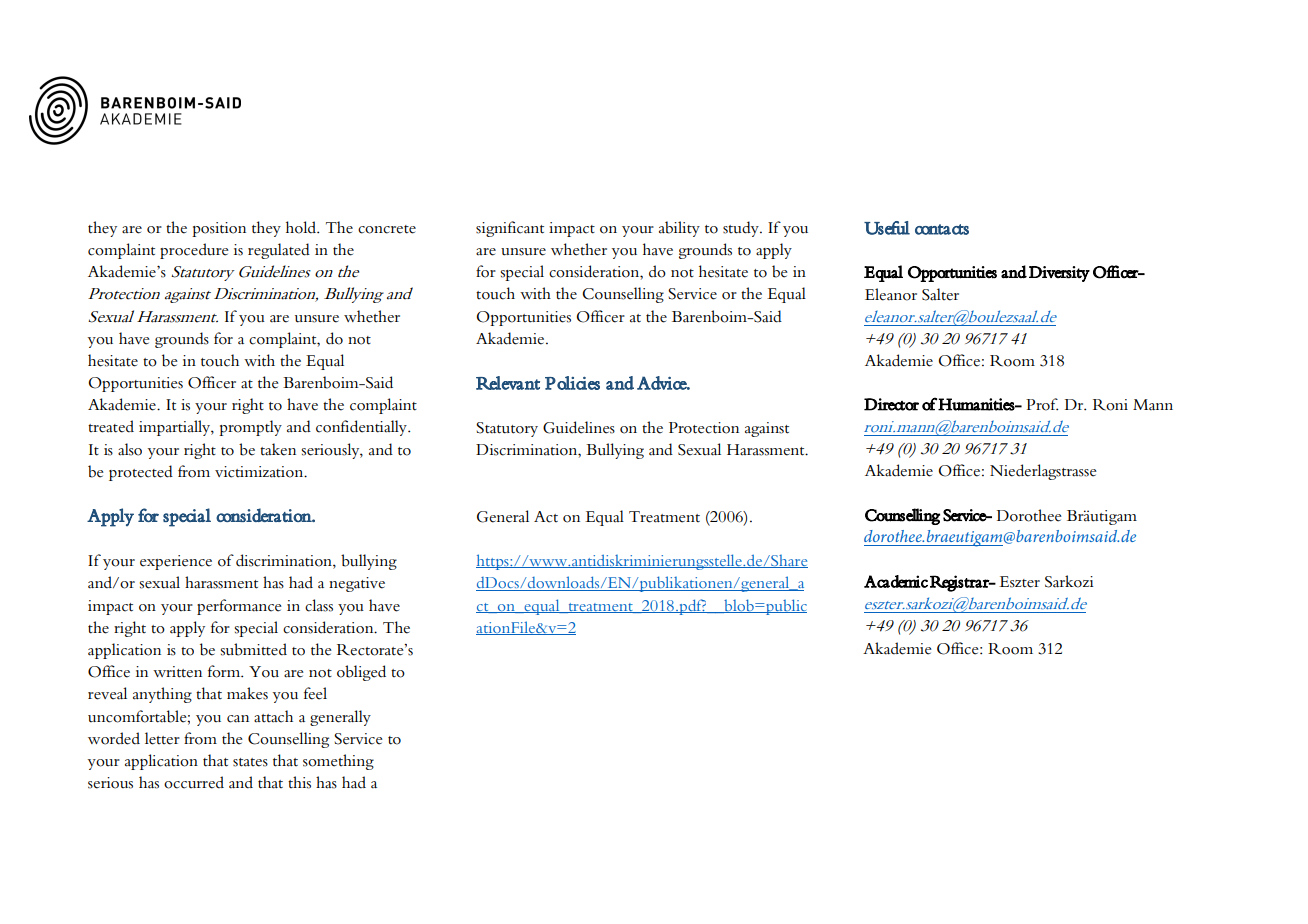 This page has width=1308, height=924. What do you see at coordinates (942, 229) in the page?
I see `contacts` at bounding box center [942, 229].
